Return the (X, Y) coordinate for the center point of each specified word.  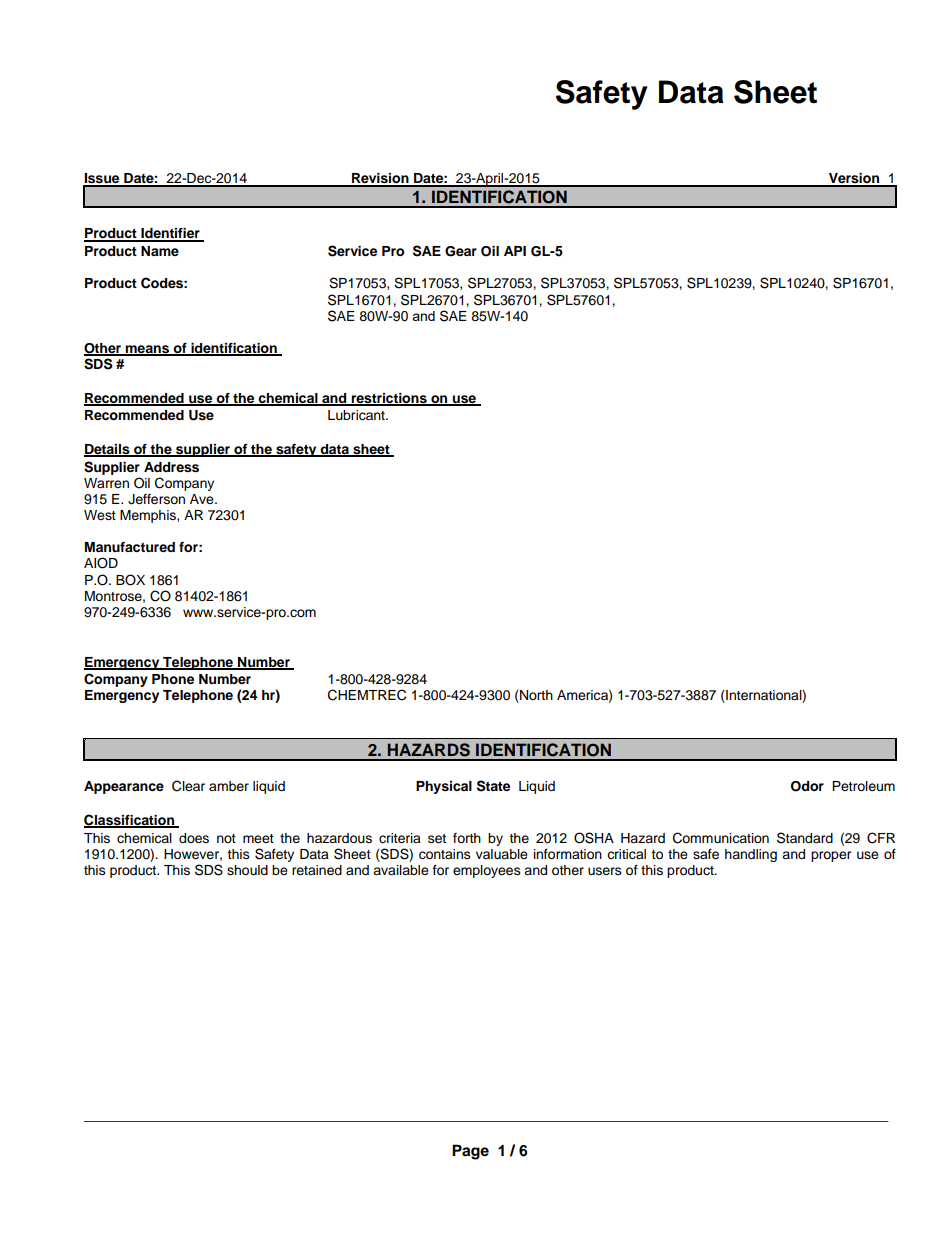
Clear (188, 786)
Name (160, 251)
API (515, 251)
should (247, 870)
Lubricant (357, 415)
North (535, 696)
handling (751, 855)
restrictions (389, 399)
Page (470, 1152)
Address (171, 467)
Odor (807, 786)
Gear (461, 251)
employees (487, 871)
